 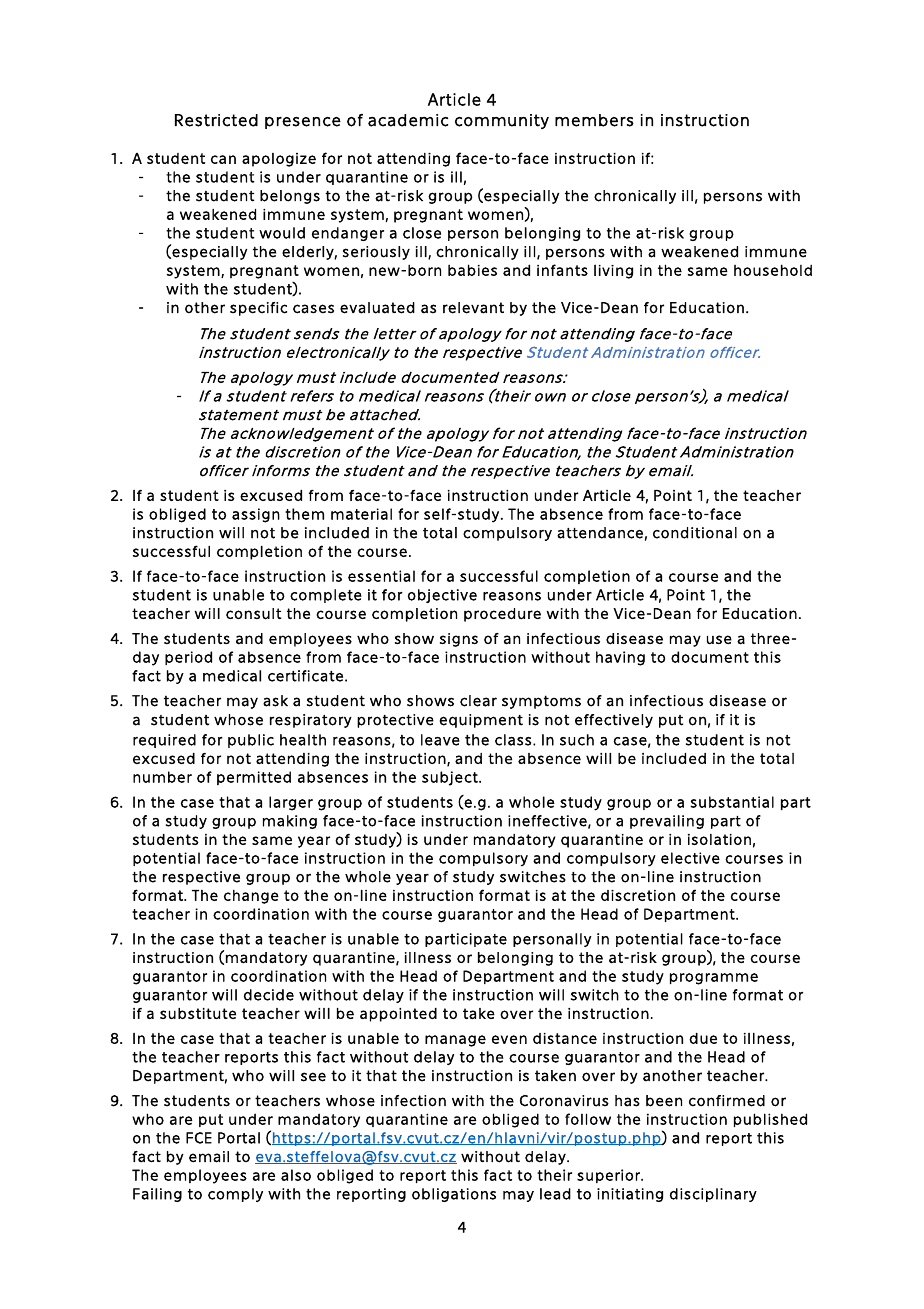 I want to click on signs, so click(x=459, y=640).
